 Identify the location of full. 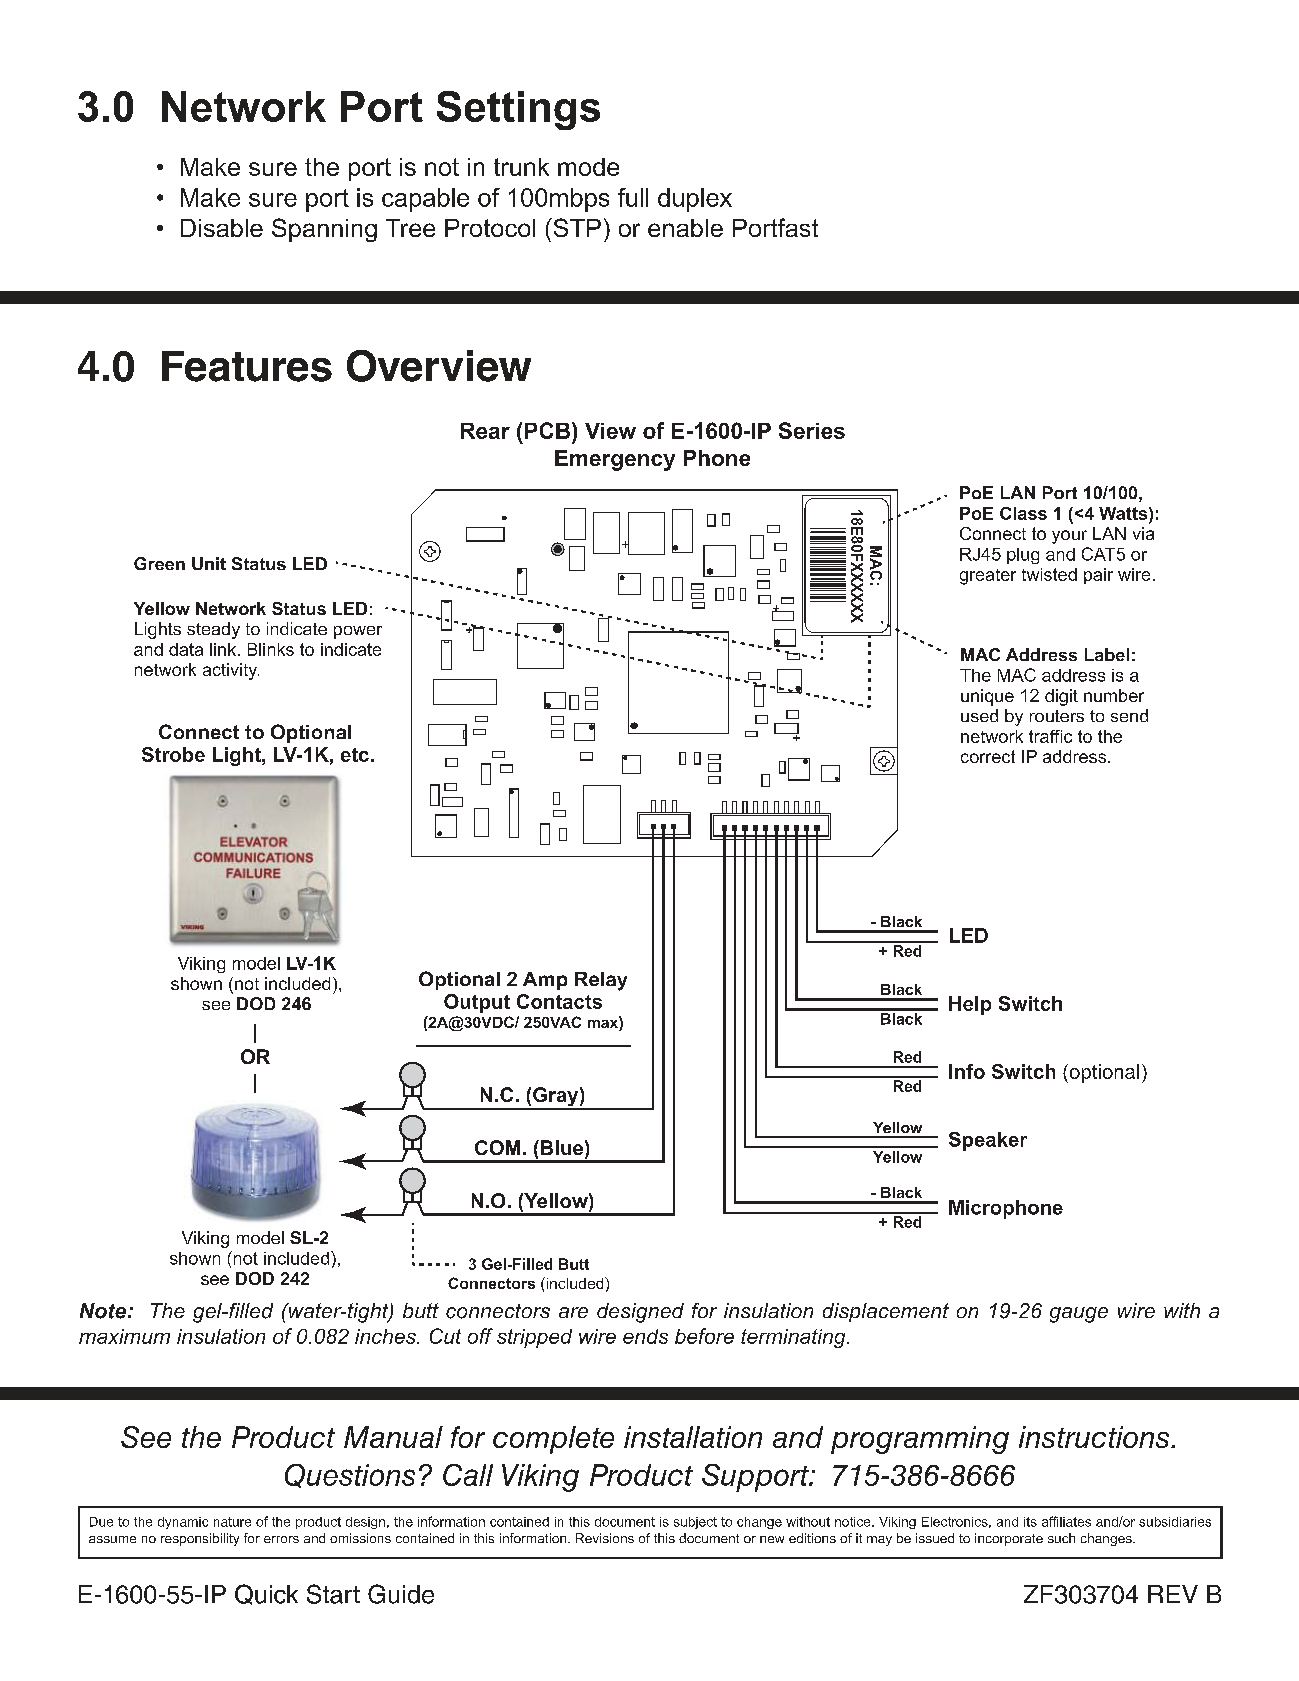
(633, 197).
